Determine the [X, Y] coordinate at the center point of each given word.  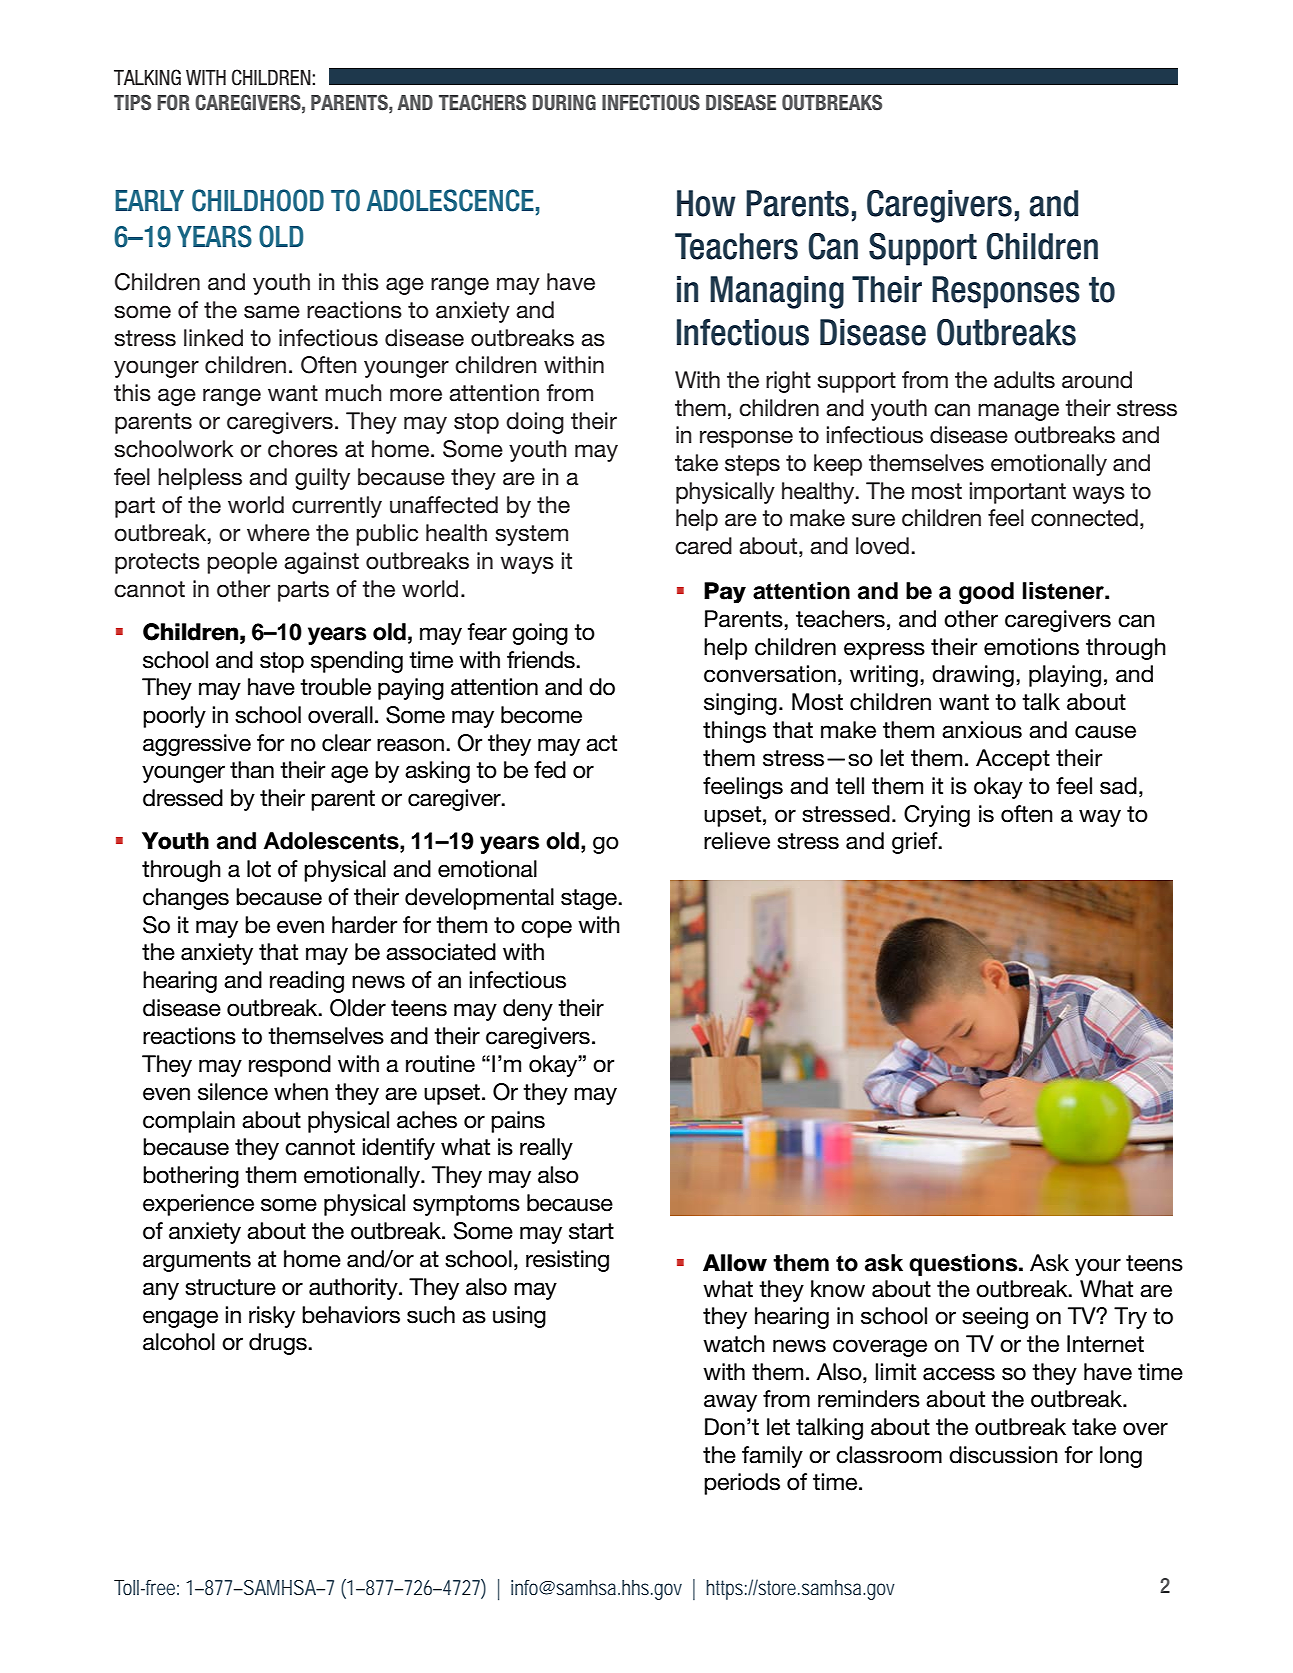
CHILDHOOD [258, 200]
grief [916, 843]
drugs [279, 1344]
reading [307, 982]
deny [528, 1010]
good [986, 593]
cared [703, 546]
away [730, 1403]
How [706, 203]
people [242, 563]
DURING [564, 102]
